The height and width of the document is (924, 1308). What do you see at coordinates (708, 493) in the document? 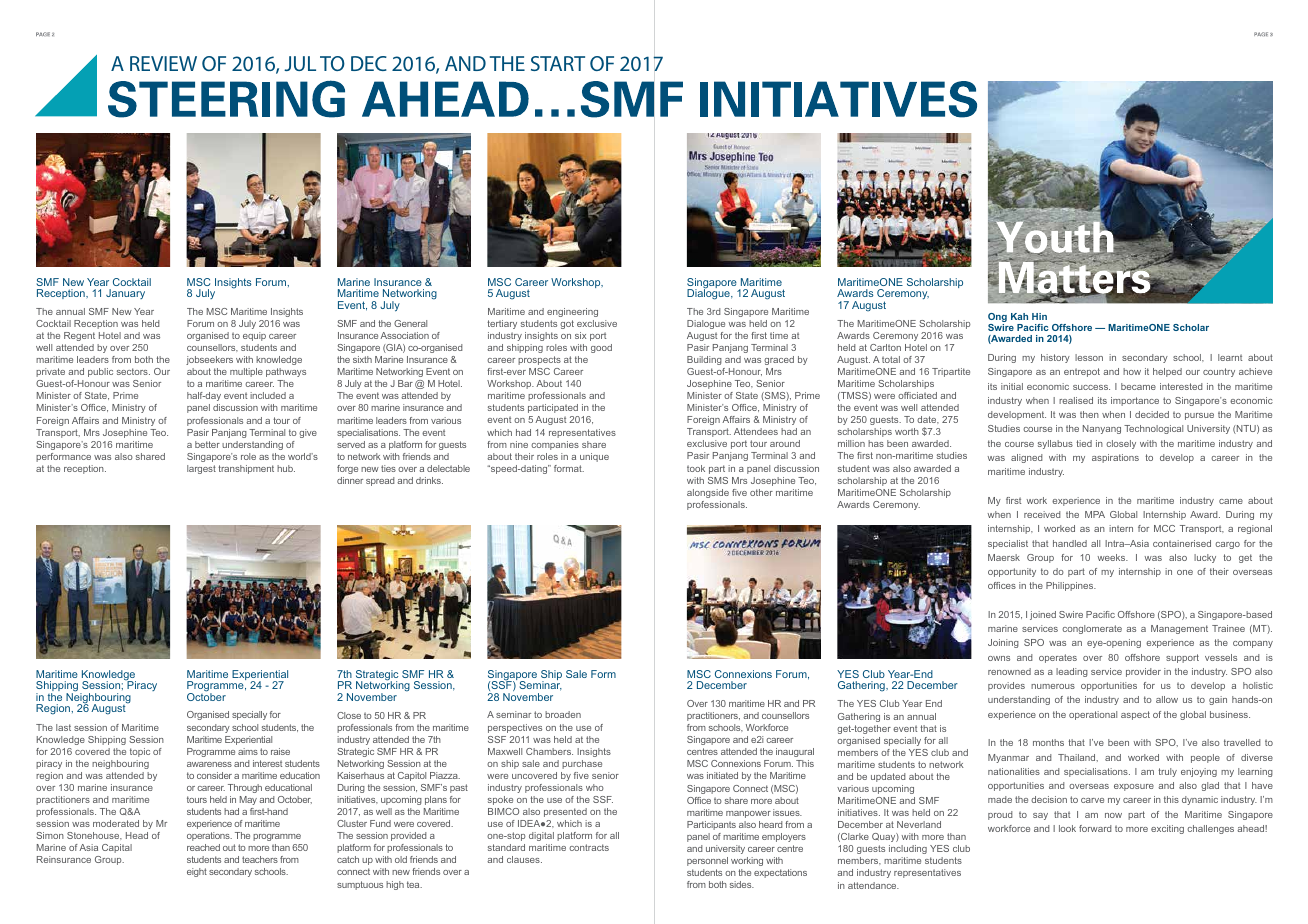
I see `alongside` at bounding box center [708, 493].
